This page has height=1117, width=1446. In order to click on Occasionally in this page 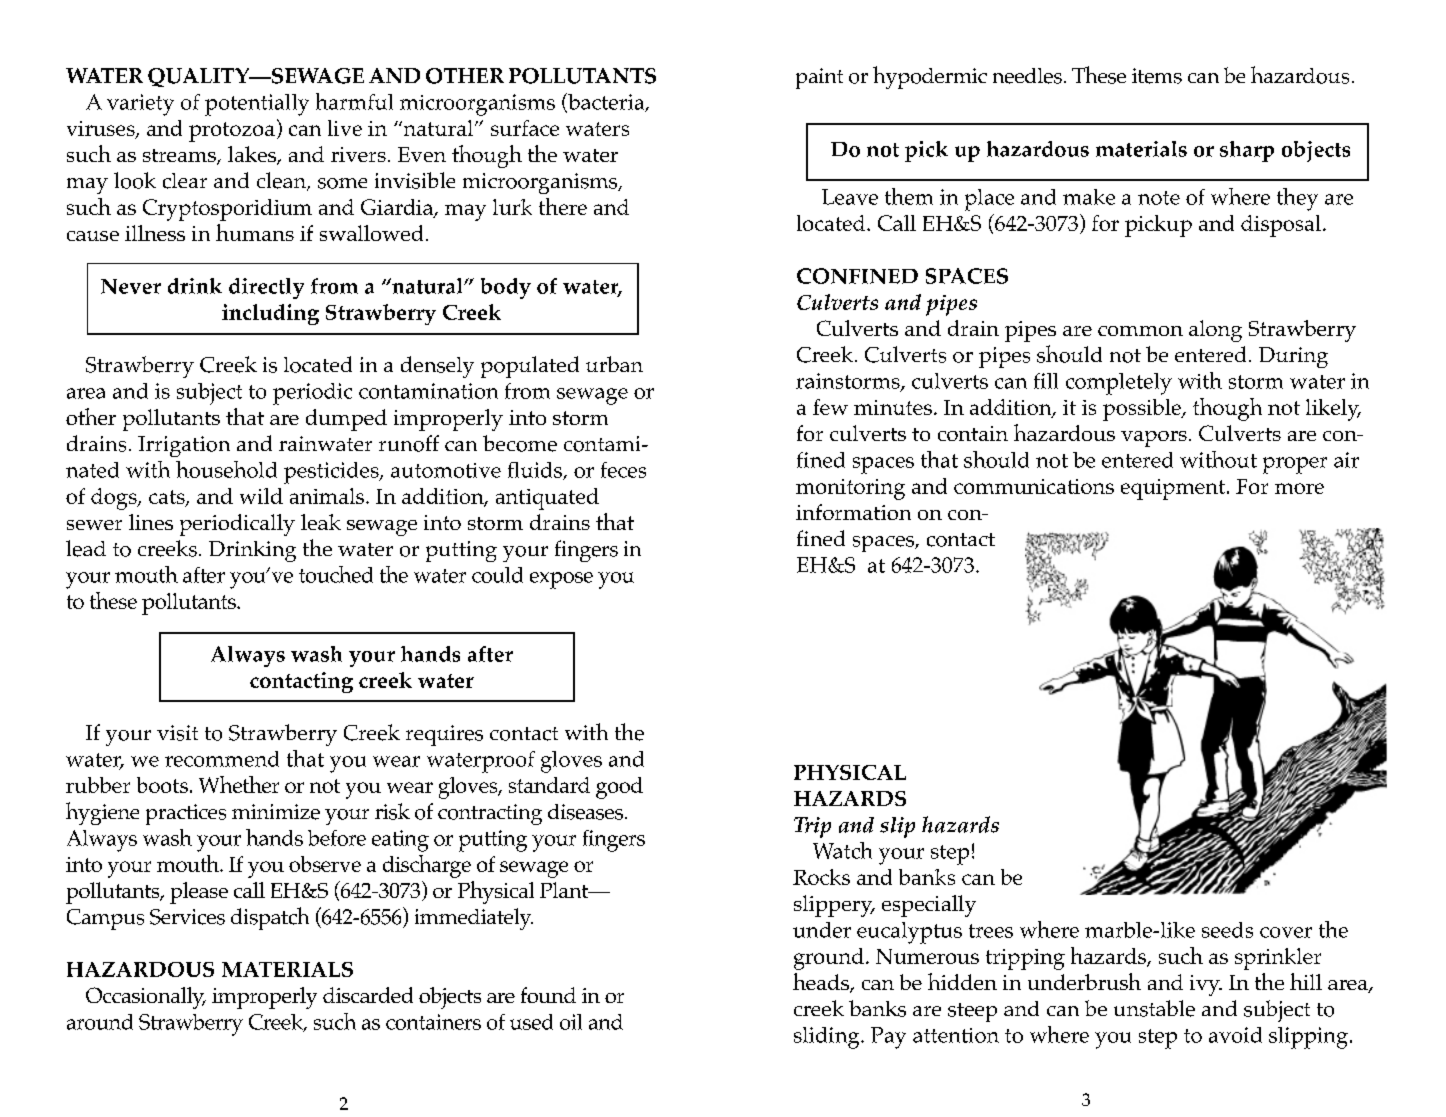, I will do `click(146, 998)`.
